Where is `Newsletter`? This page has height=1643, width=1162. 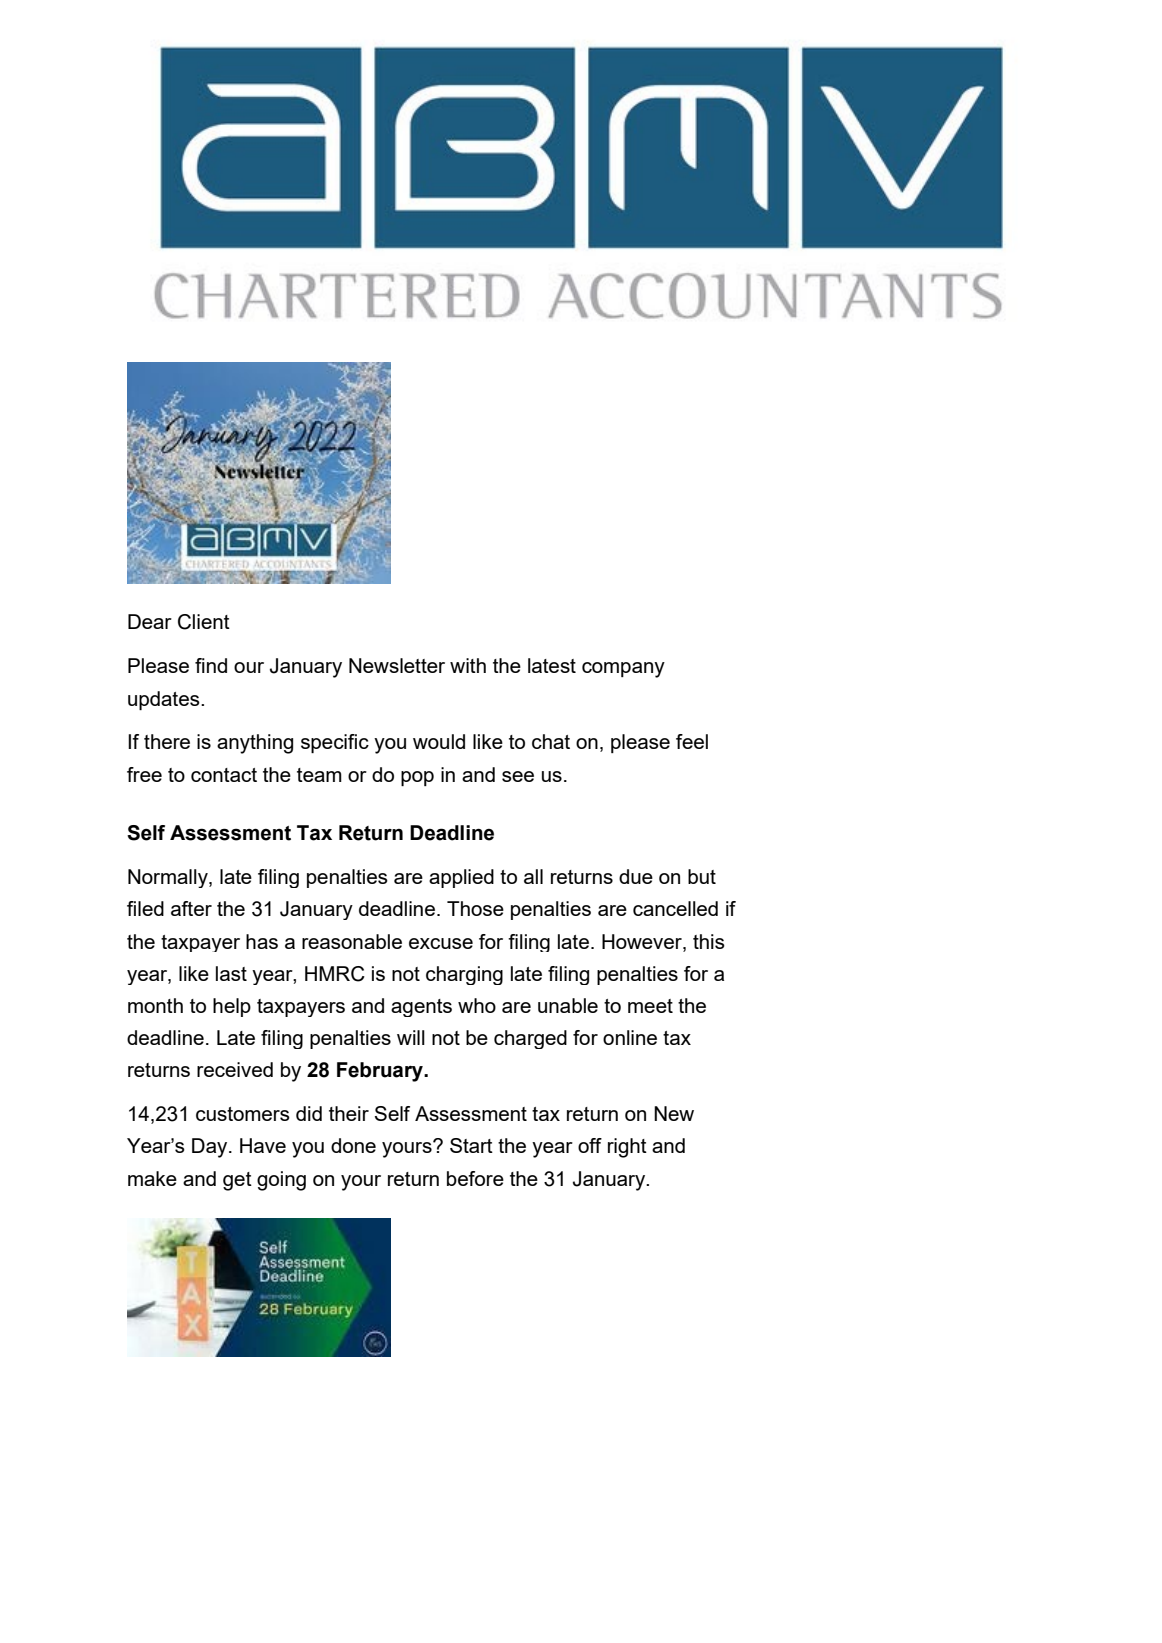 Newsletter is located at coordinates (397, 665).
